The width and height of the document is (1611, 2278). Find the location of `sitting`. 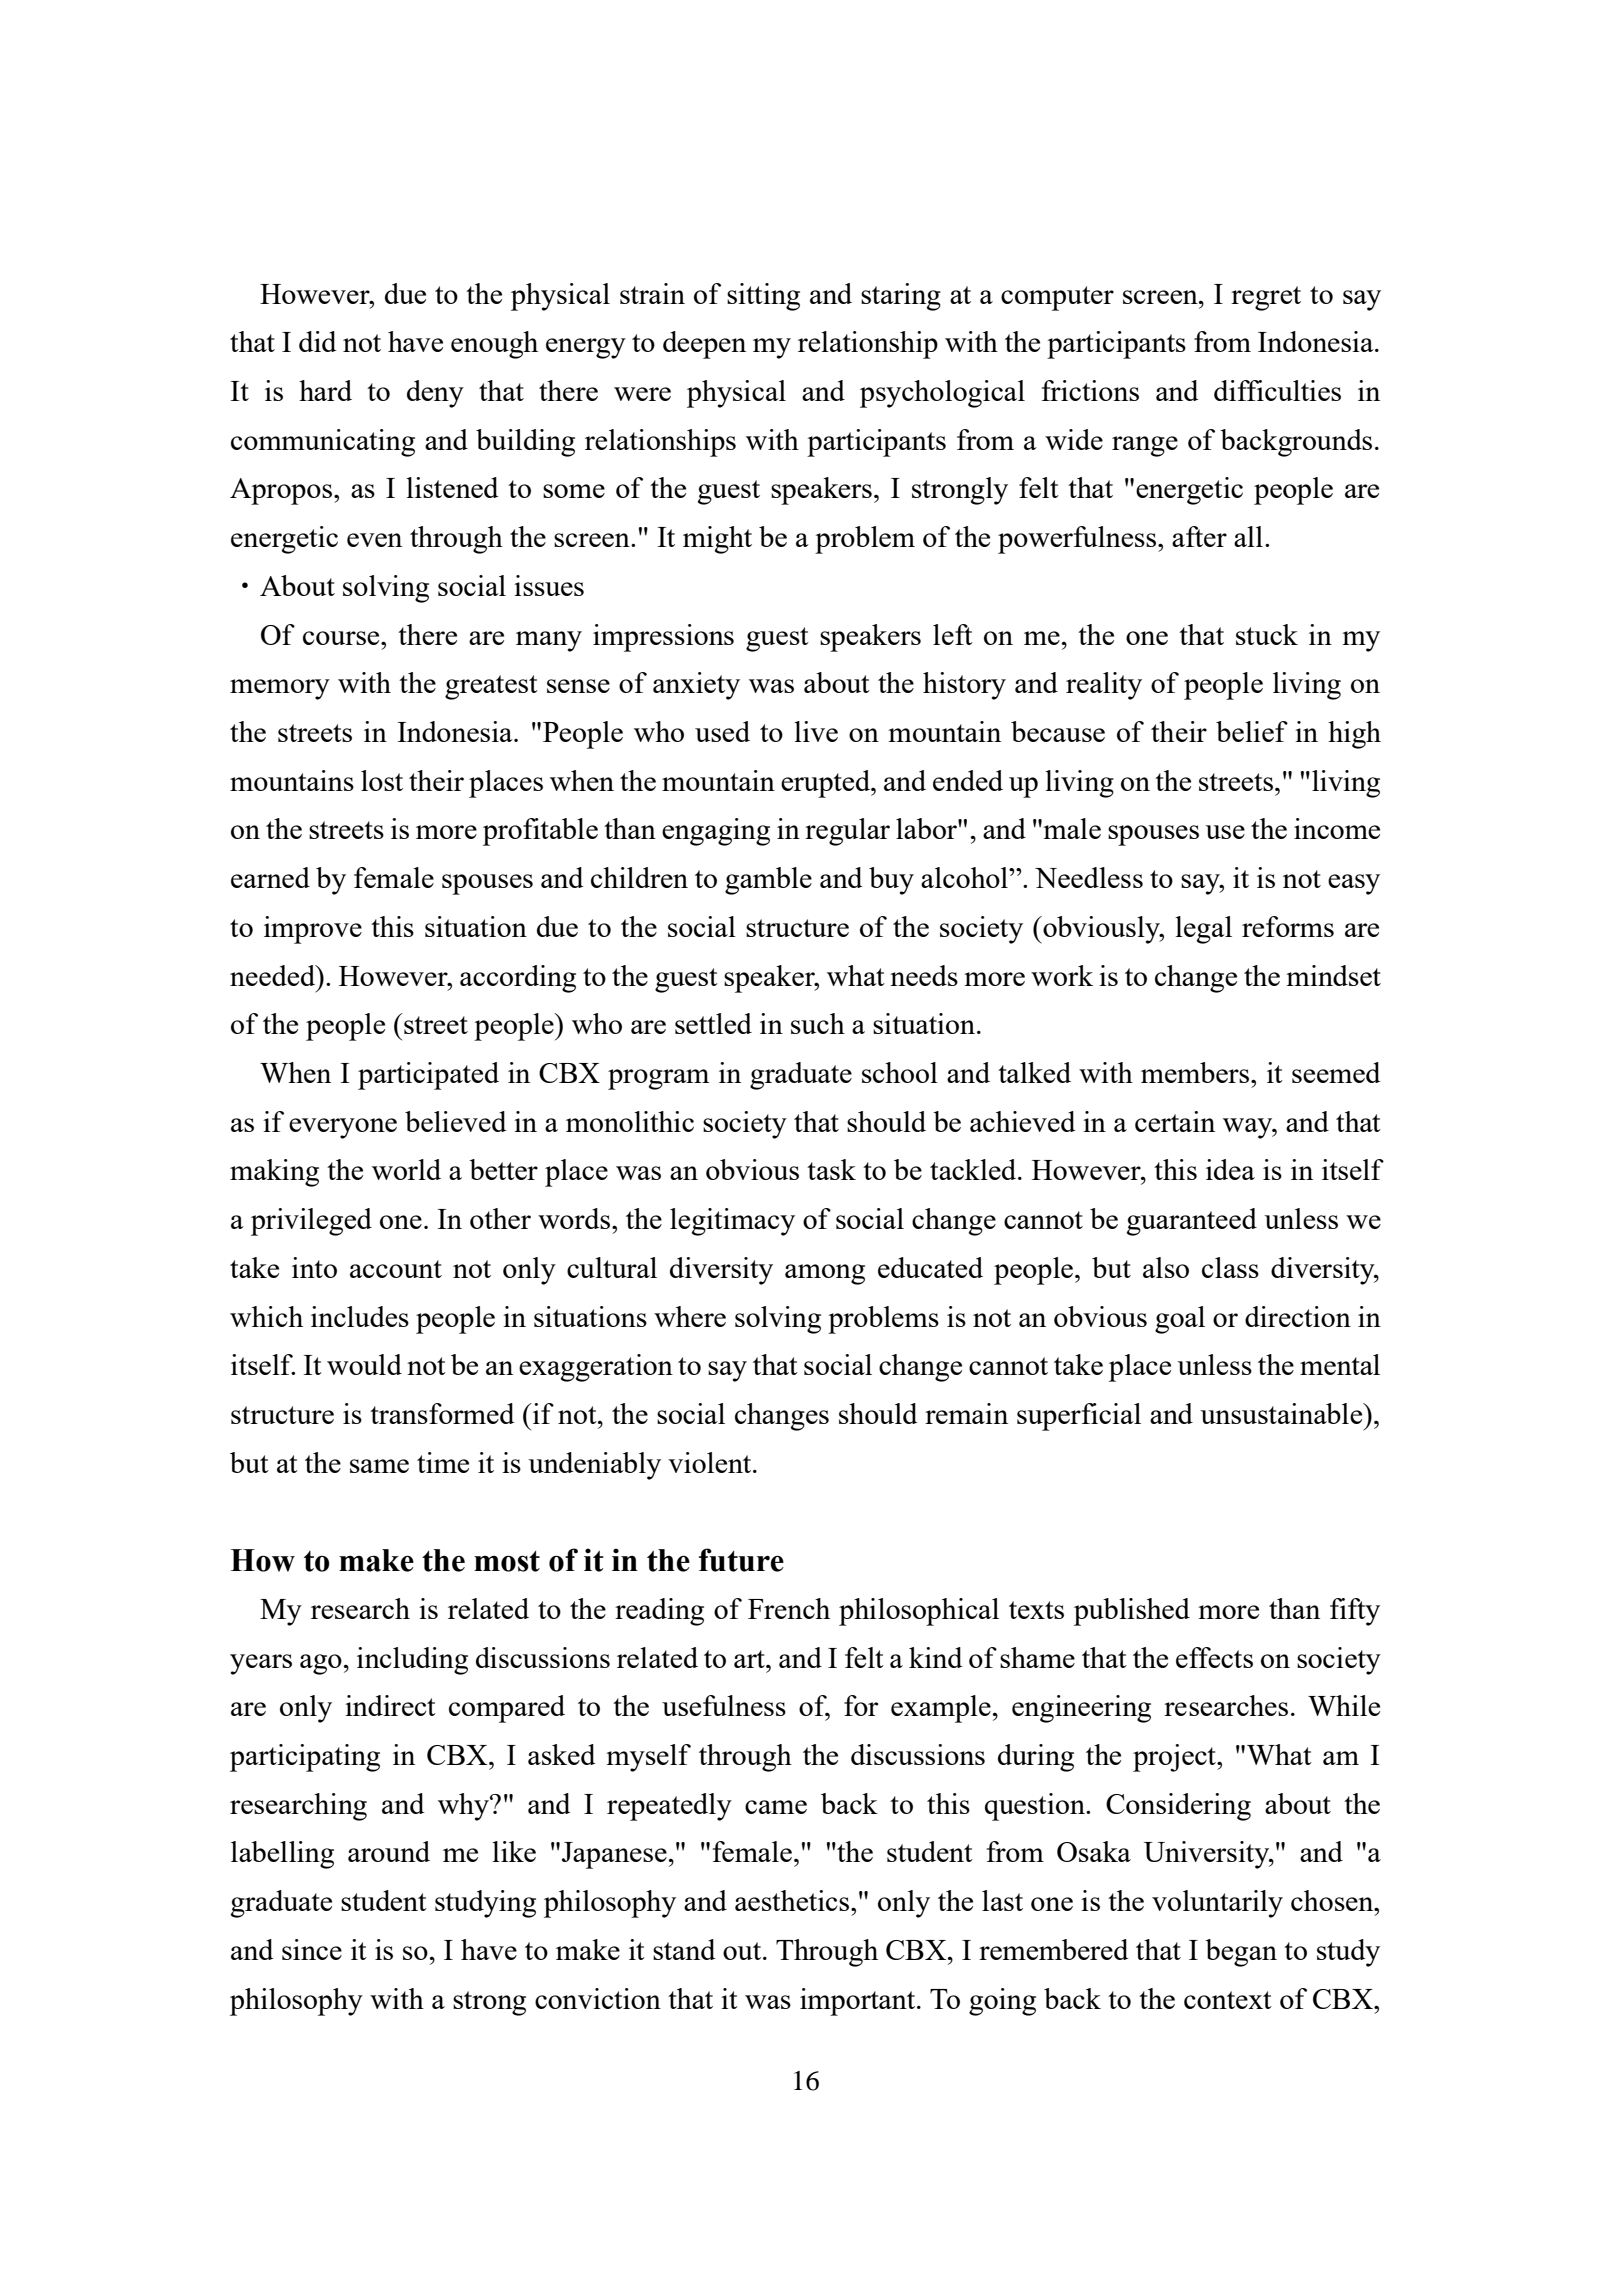

sitting is located at coordinates (763, 297).
